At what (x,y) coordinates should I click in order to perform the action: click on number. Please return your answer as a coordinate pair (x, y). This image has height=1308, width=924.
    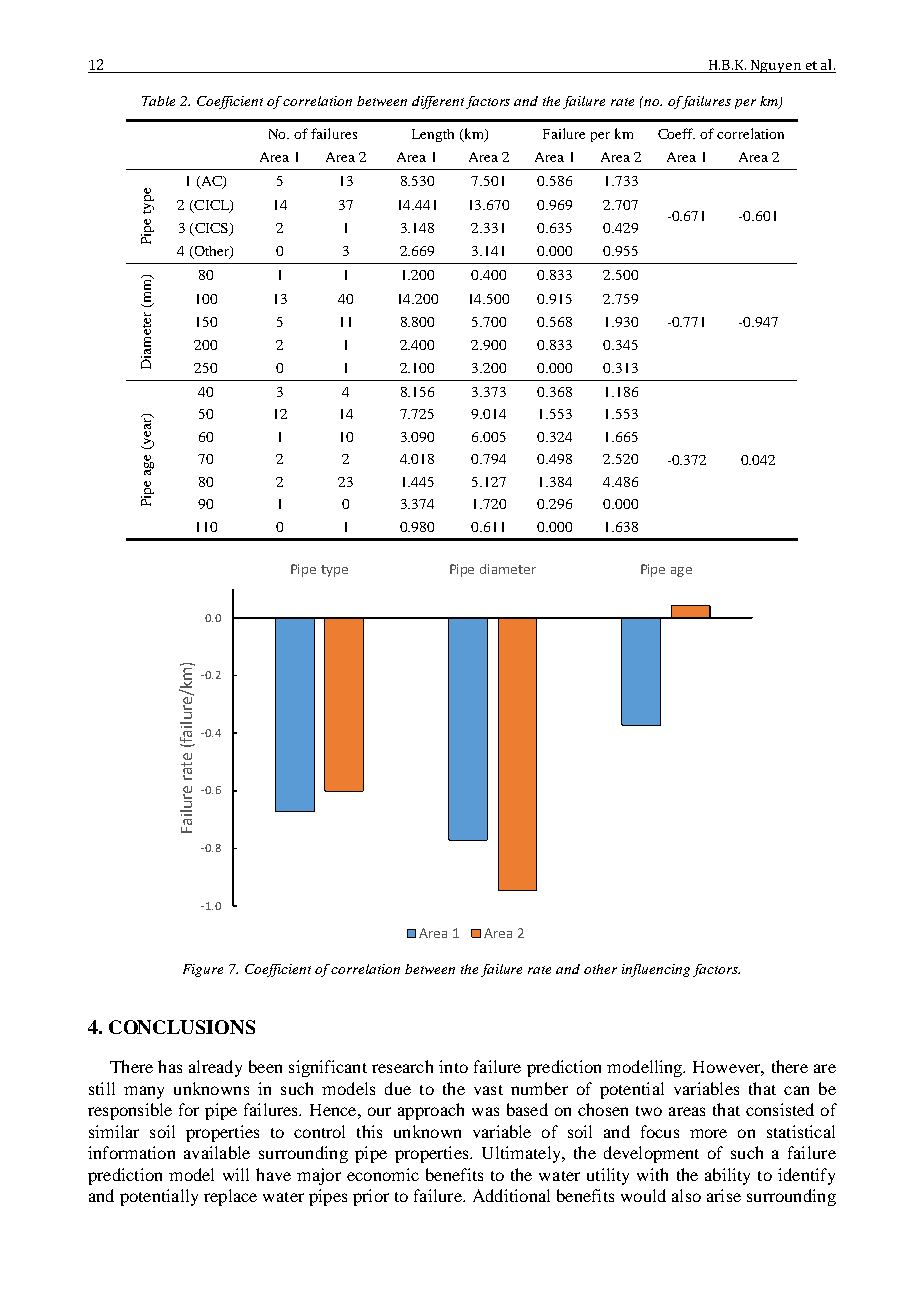
    Looking at the image, I should click on (539, 1088).
